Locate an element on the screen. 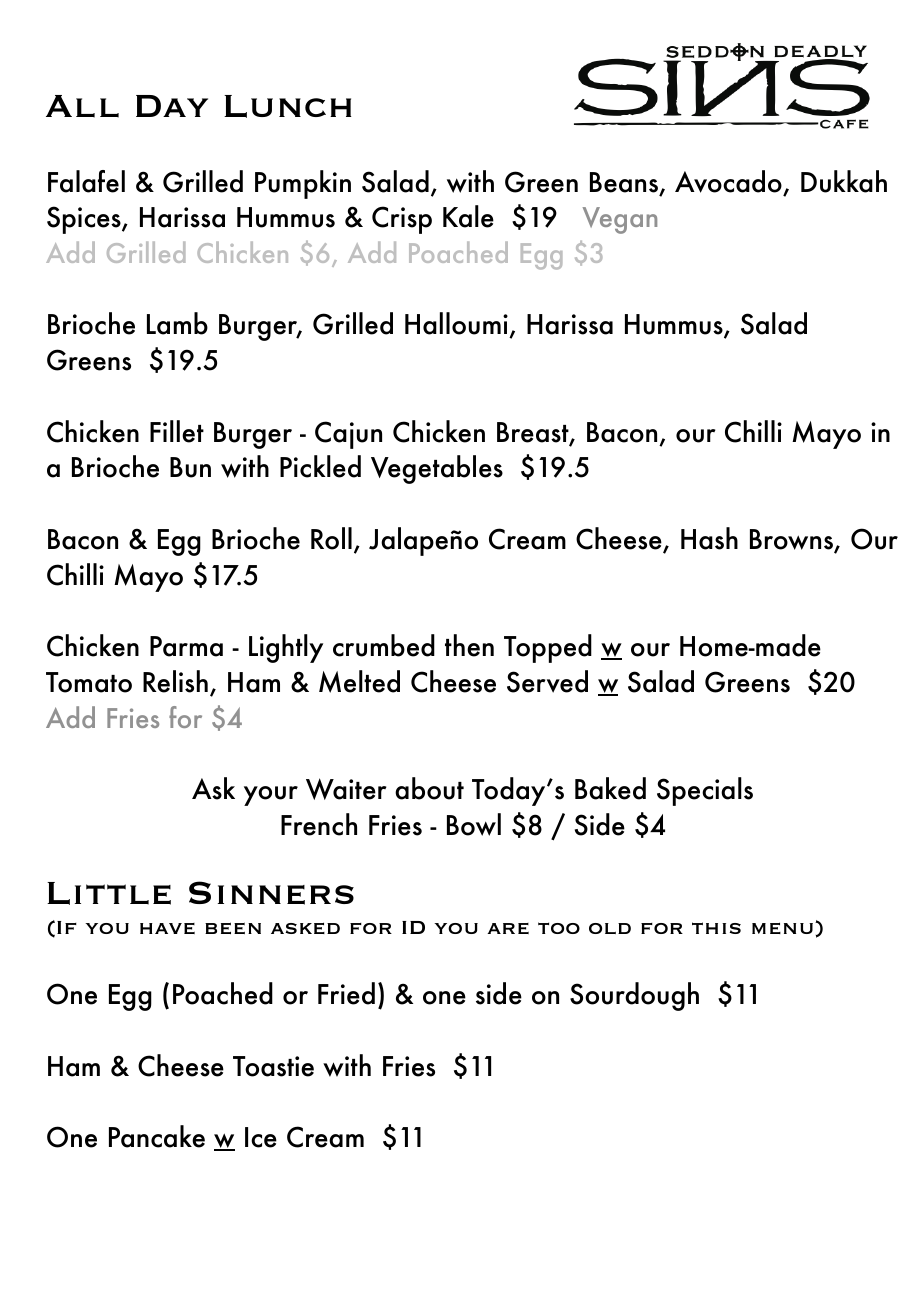  Relish is located at coordinates (175, 681).
